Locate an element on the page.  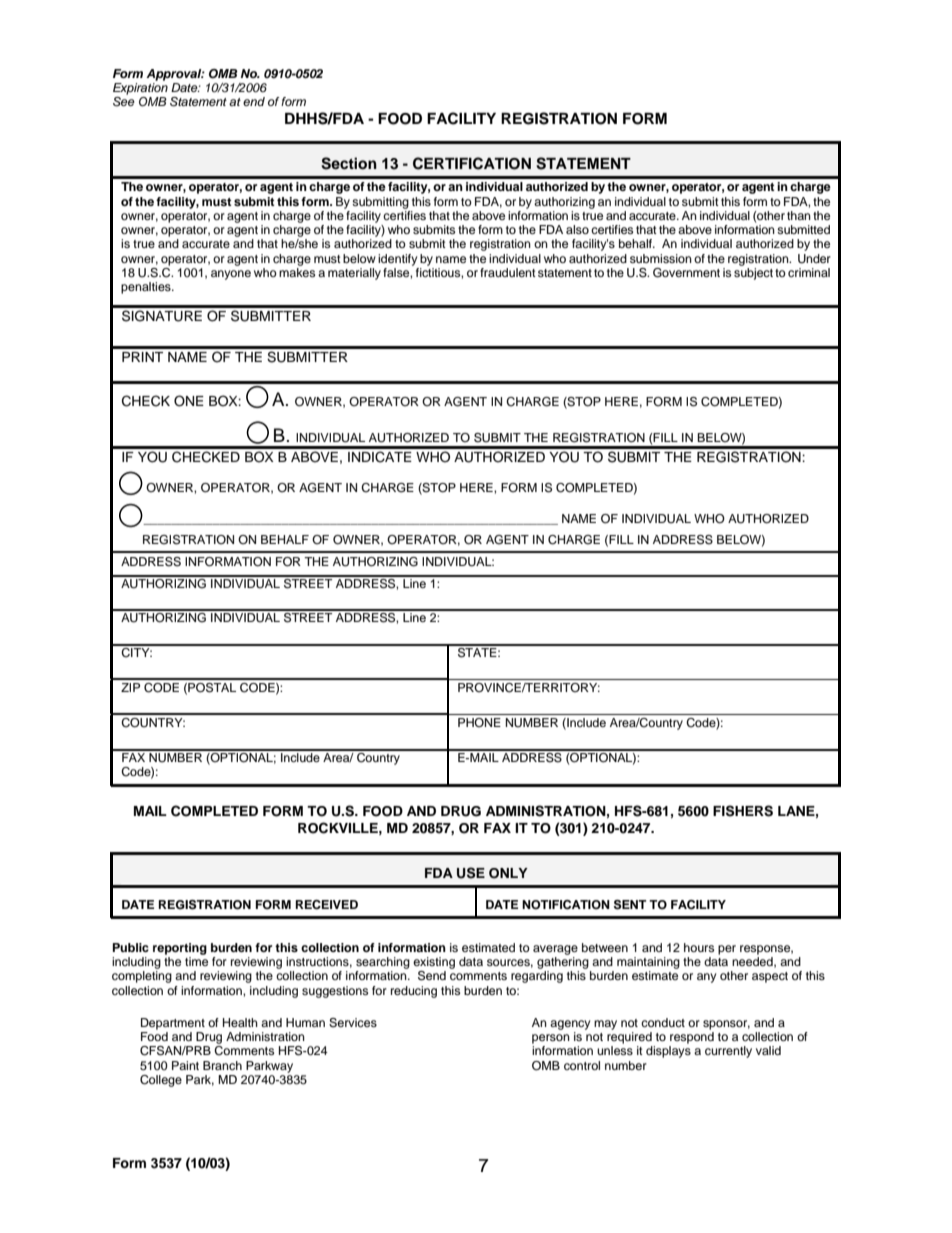
person is located at coordinates (551, 1039).
